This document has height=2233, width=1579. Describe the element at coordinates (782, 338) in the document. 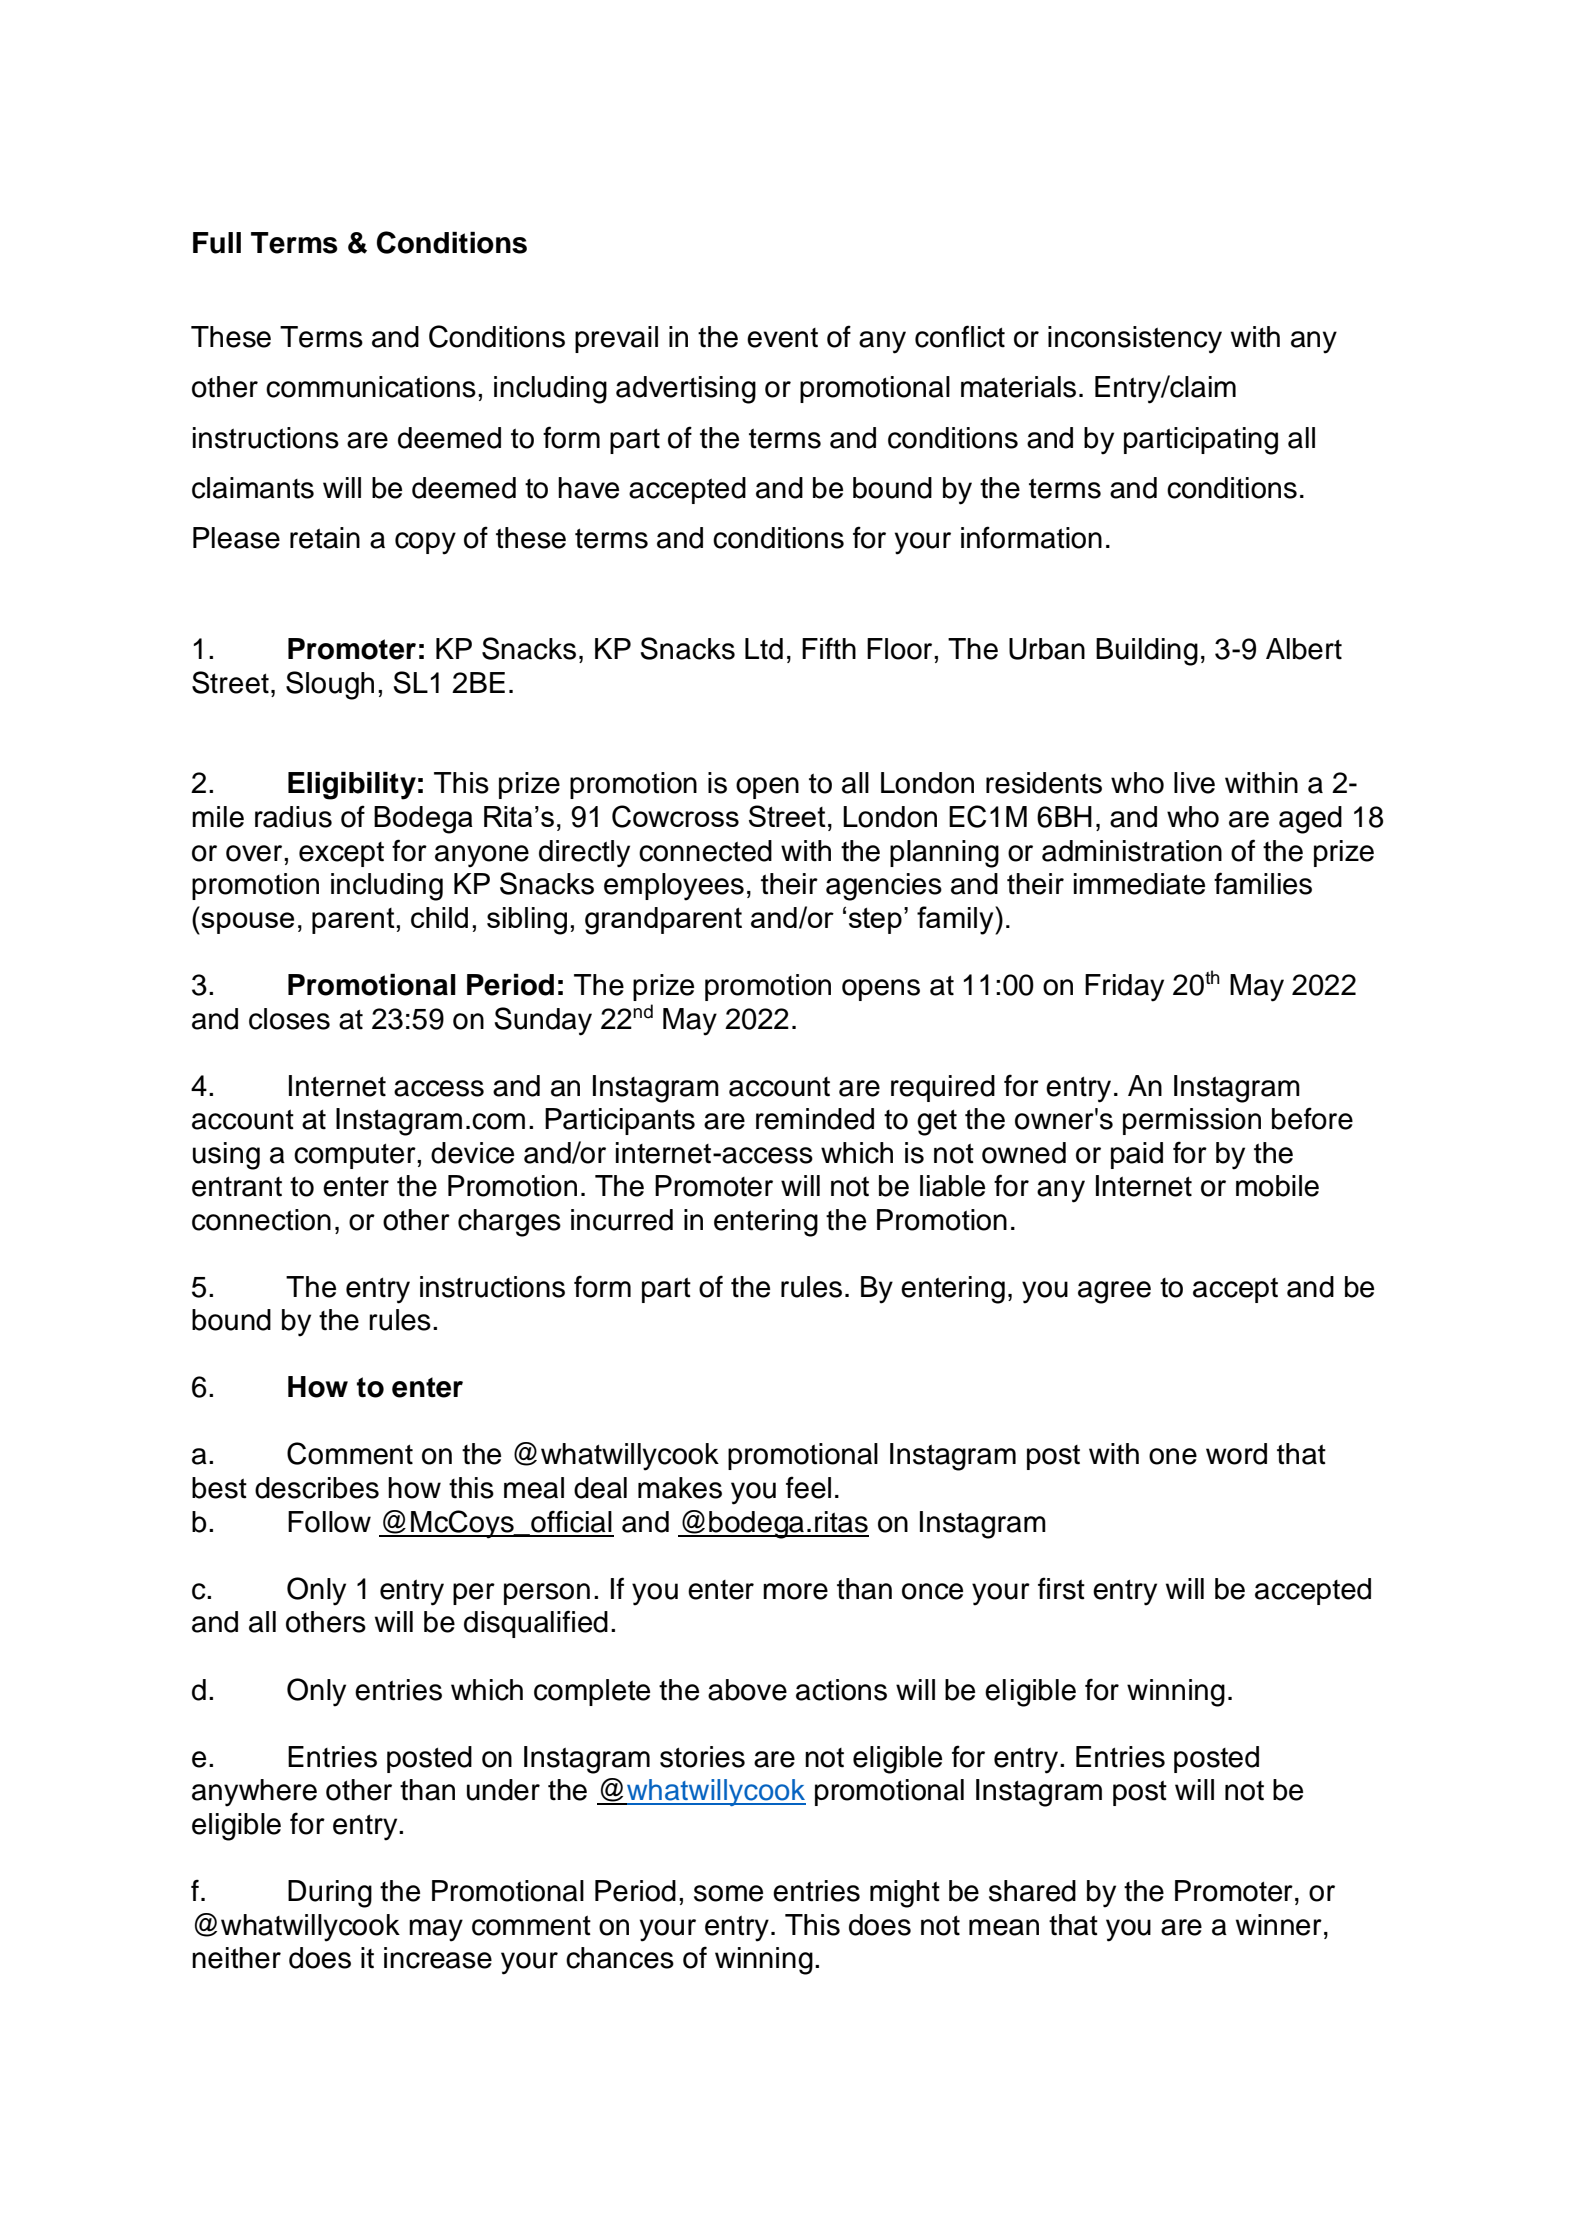

I see `event` at that location.
